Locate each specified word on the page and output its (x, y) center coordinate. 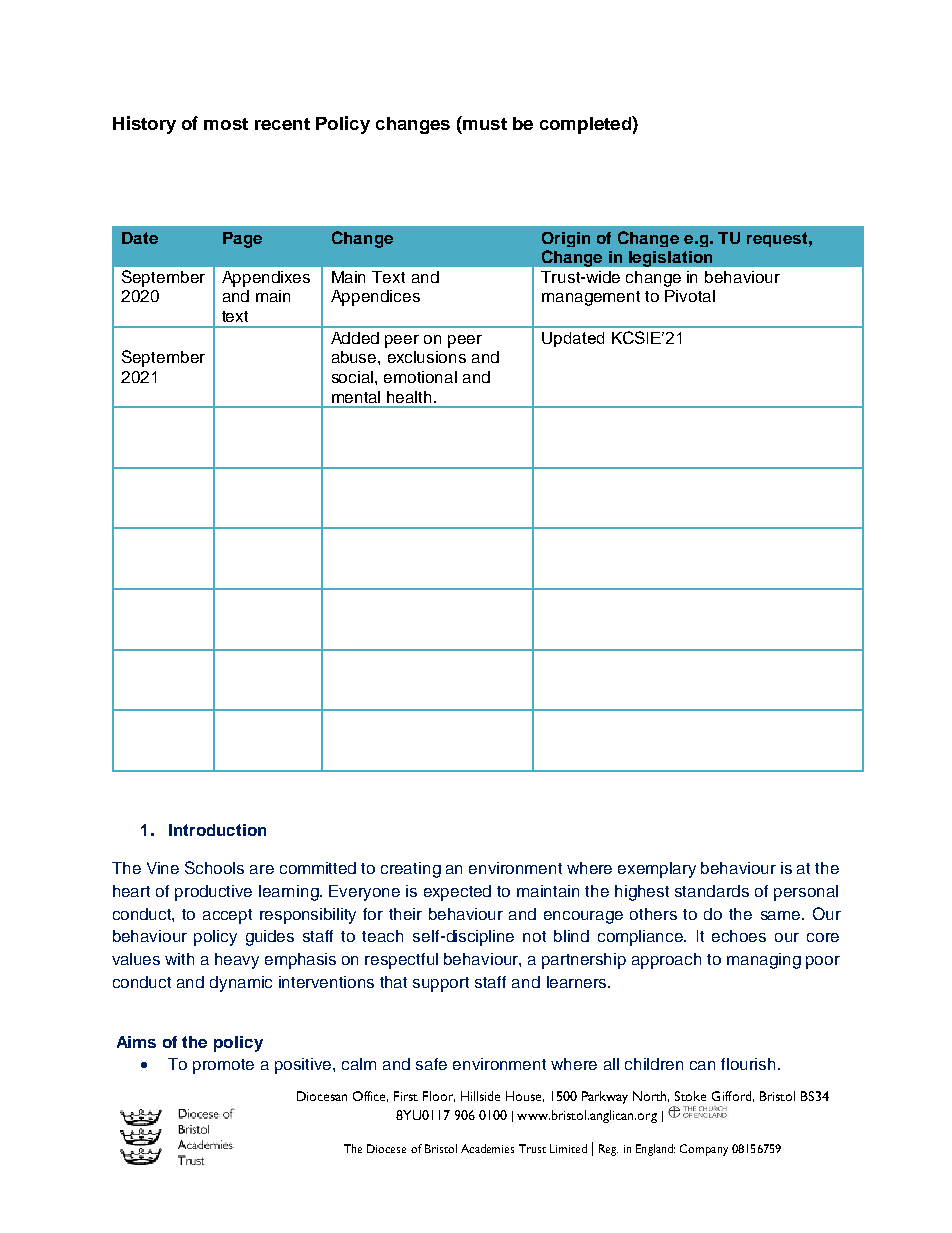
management (591, 298)
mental (356, 397)
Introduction (217, 830)
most (226, 124)
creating (411, 870)
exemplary (657, 870)
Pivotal (690, 296)
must (484, 123)
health (411, 397)
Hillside (480, 1096)
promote (223, 1066)
